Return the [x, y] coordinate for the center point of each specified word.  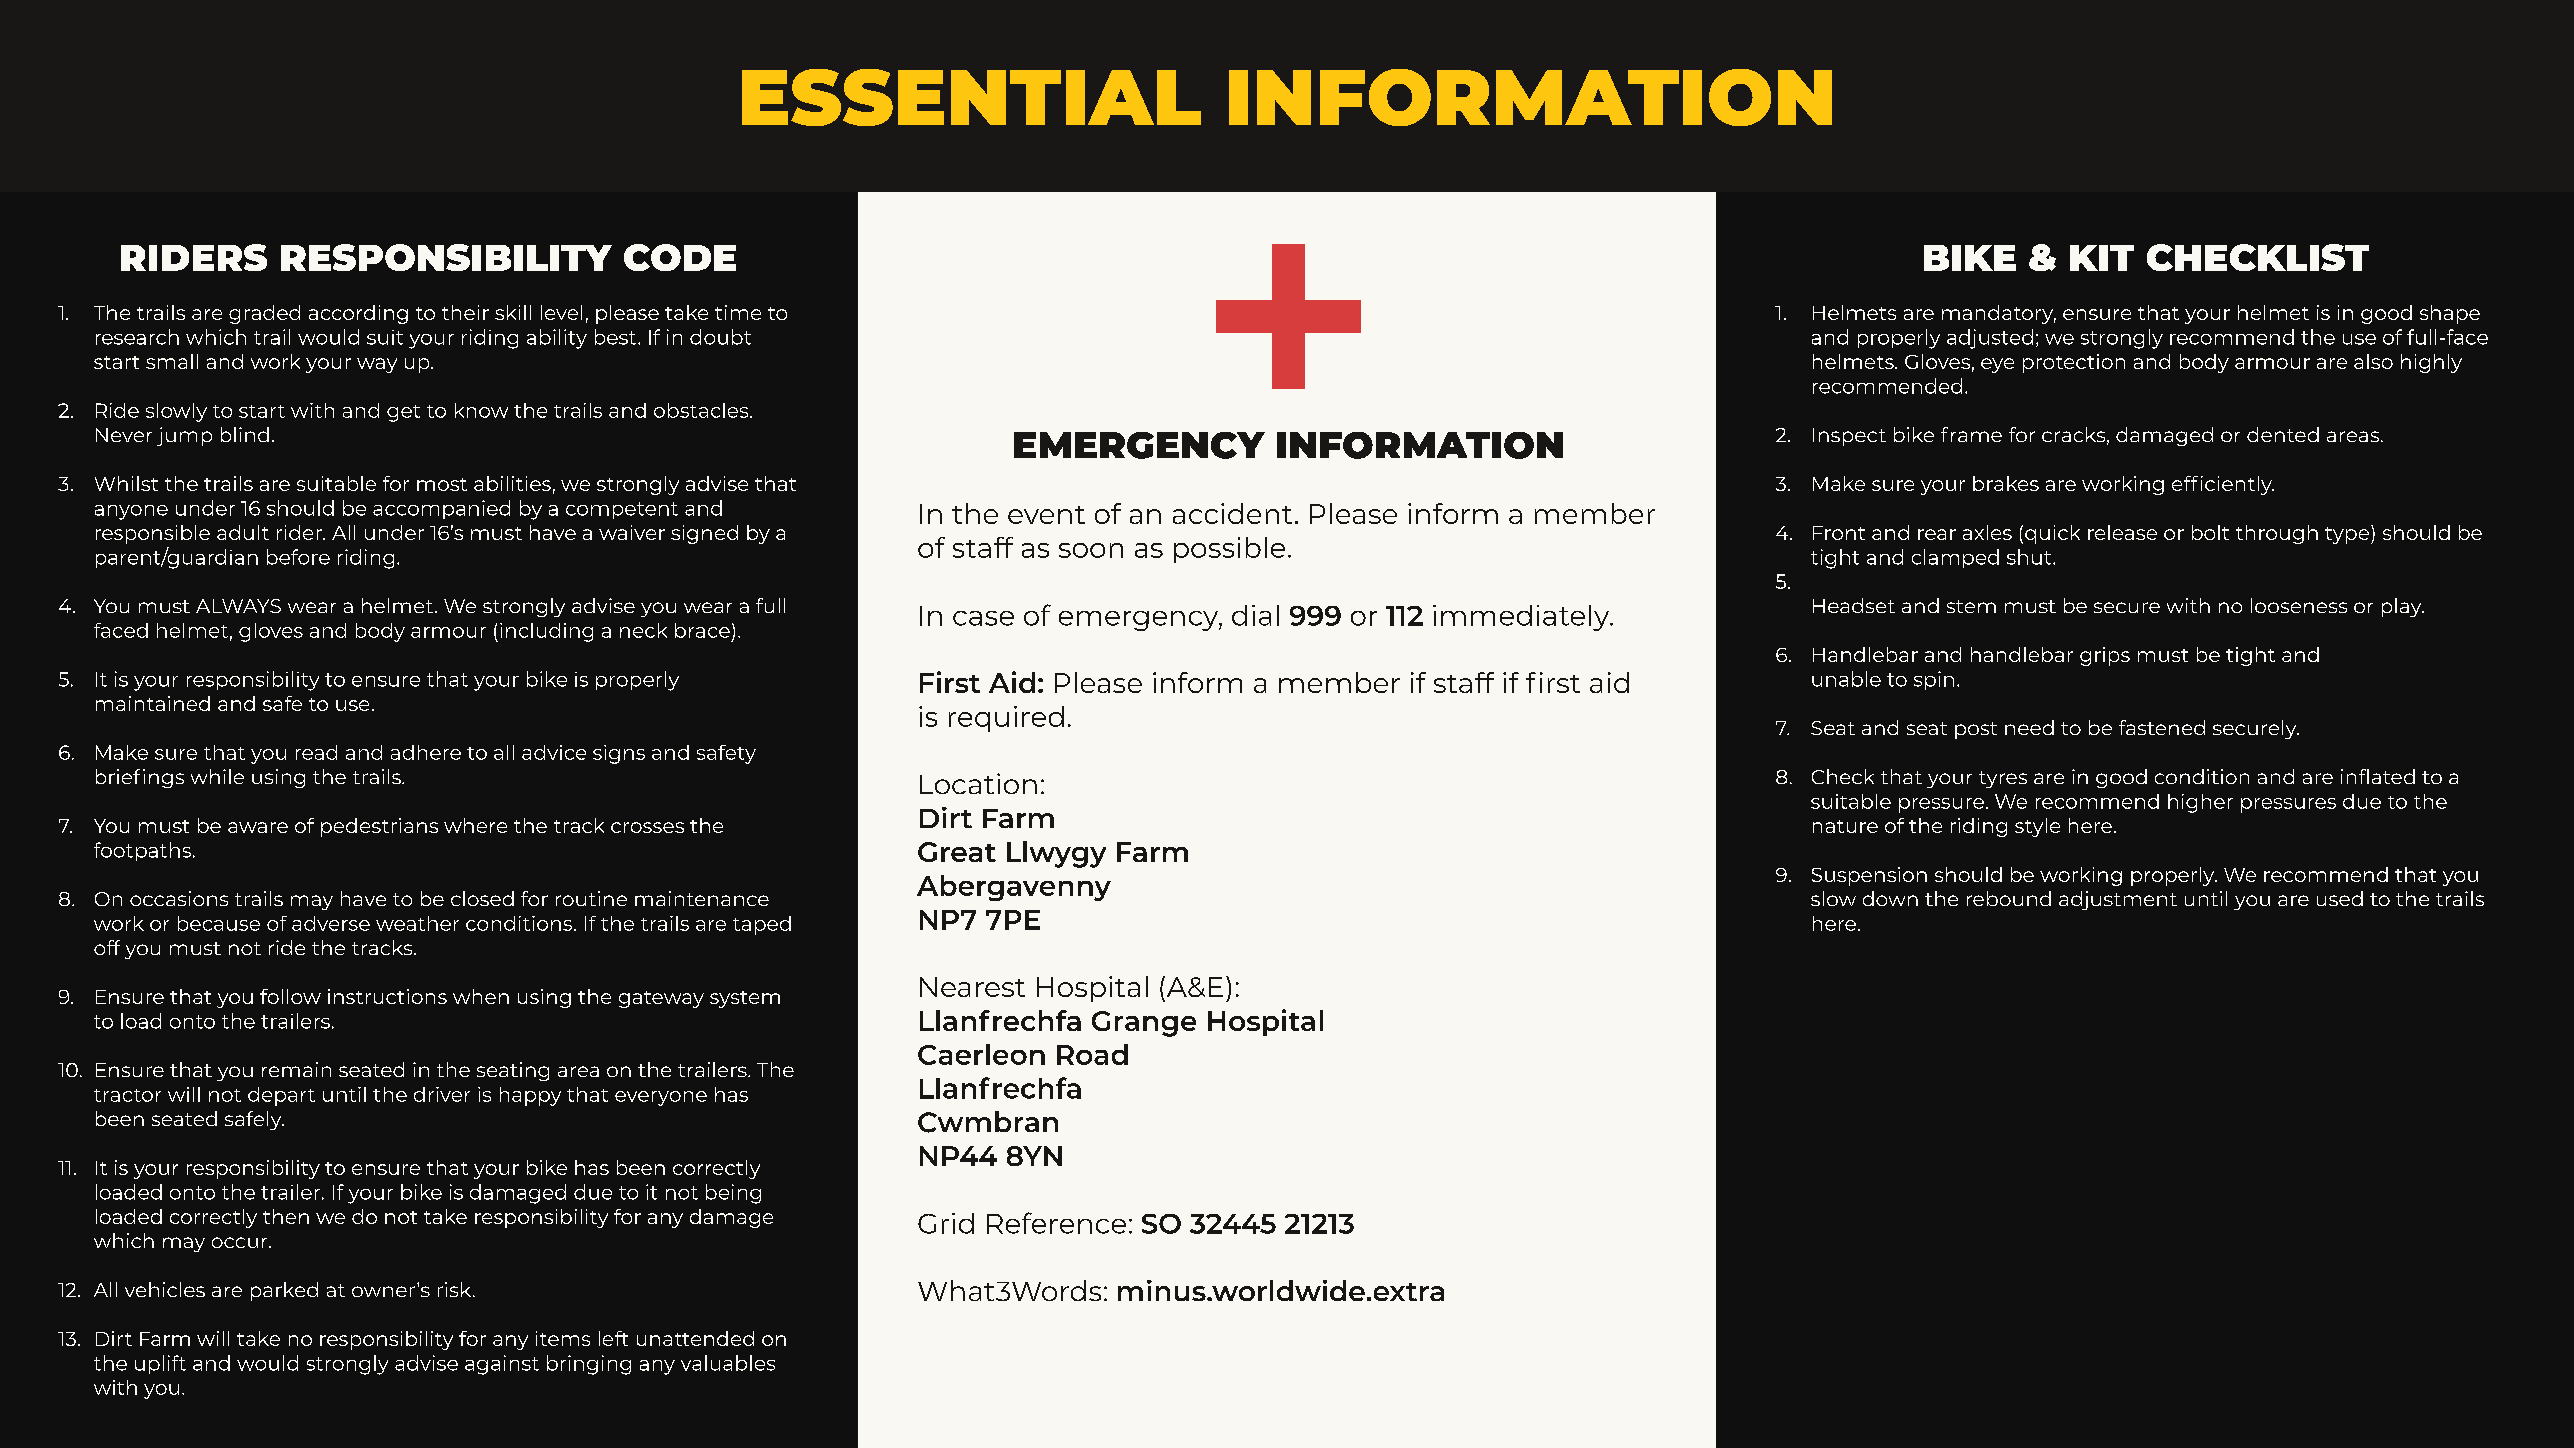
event [1046, 515]
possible [1229, 550]
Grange [1144, 1024]
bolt [2210, 532]
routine [591, 898]
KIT [2102, 258]
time [738, 312]
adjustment [2118, 900]
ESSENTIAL [971, 97]
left [613, 1338]
